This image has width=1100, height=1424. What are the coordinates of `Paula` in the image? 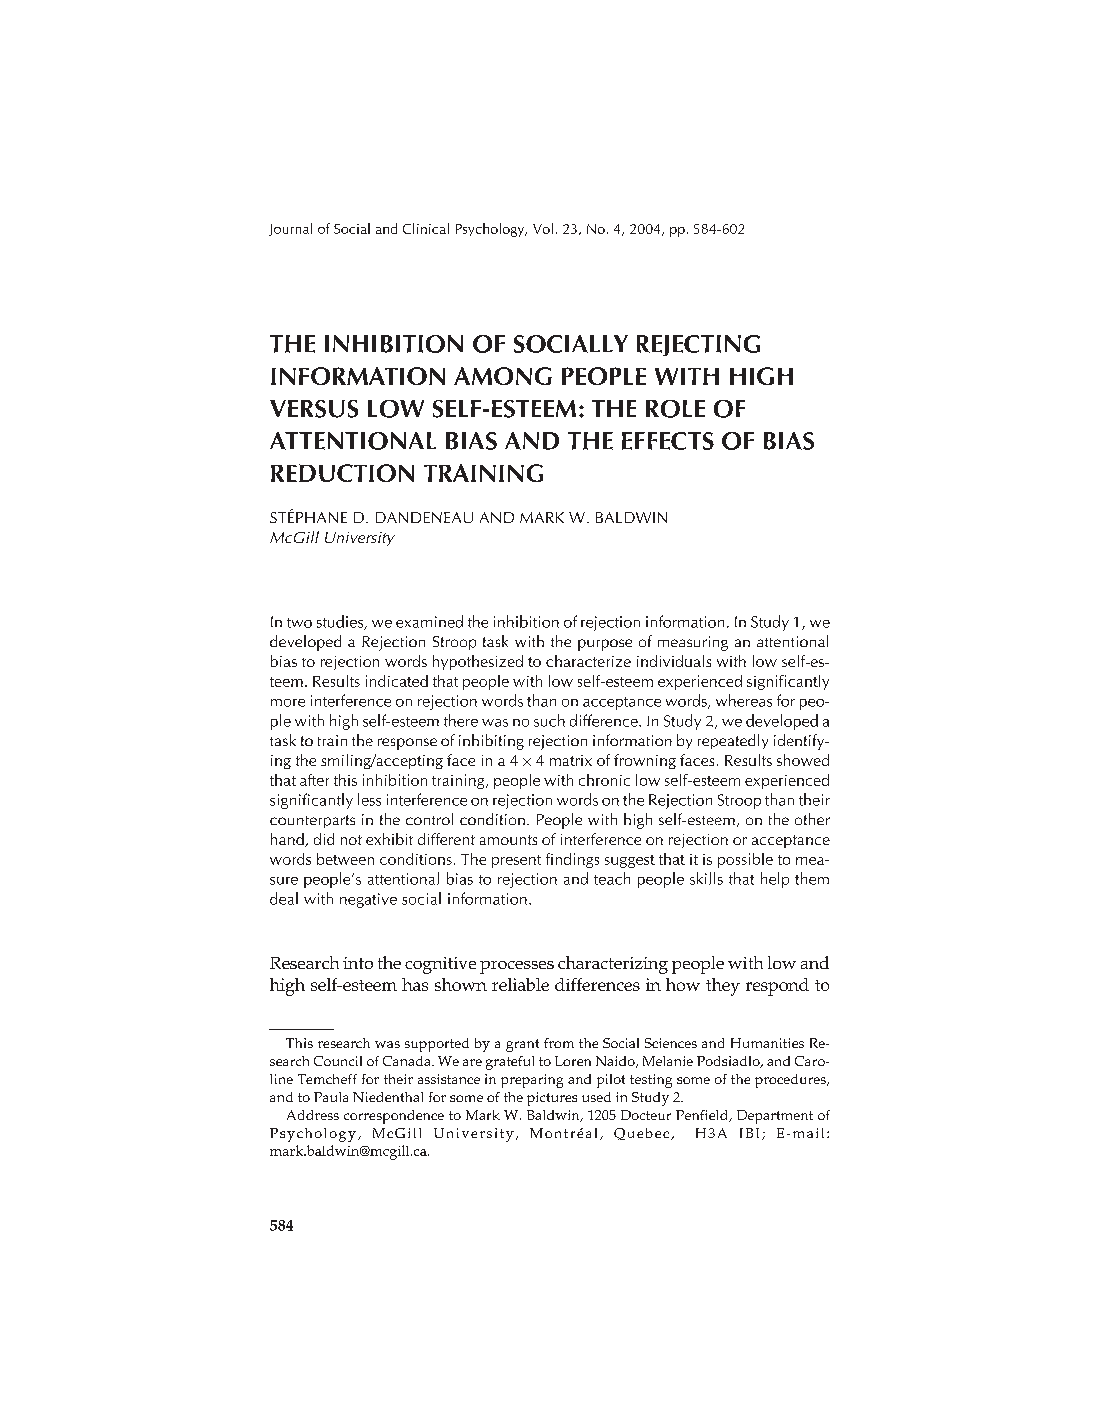 It's located at (331, 1097).
